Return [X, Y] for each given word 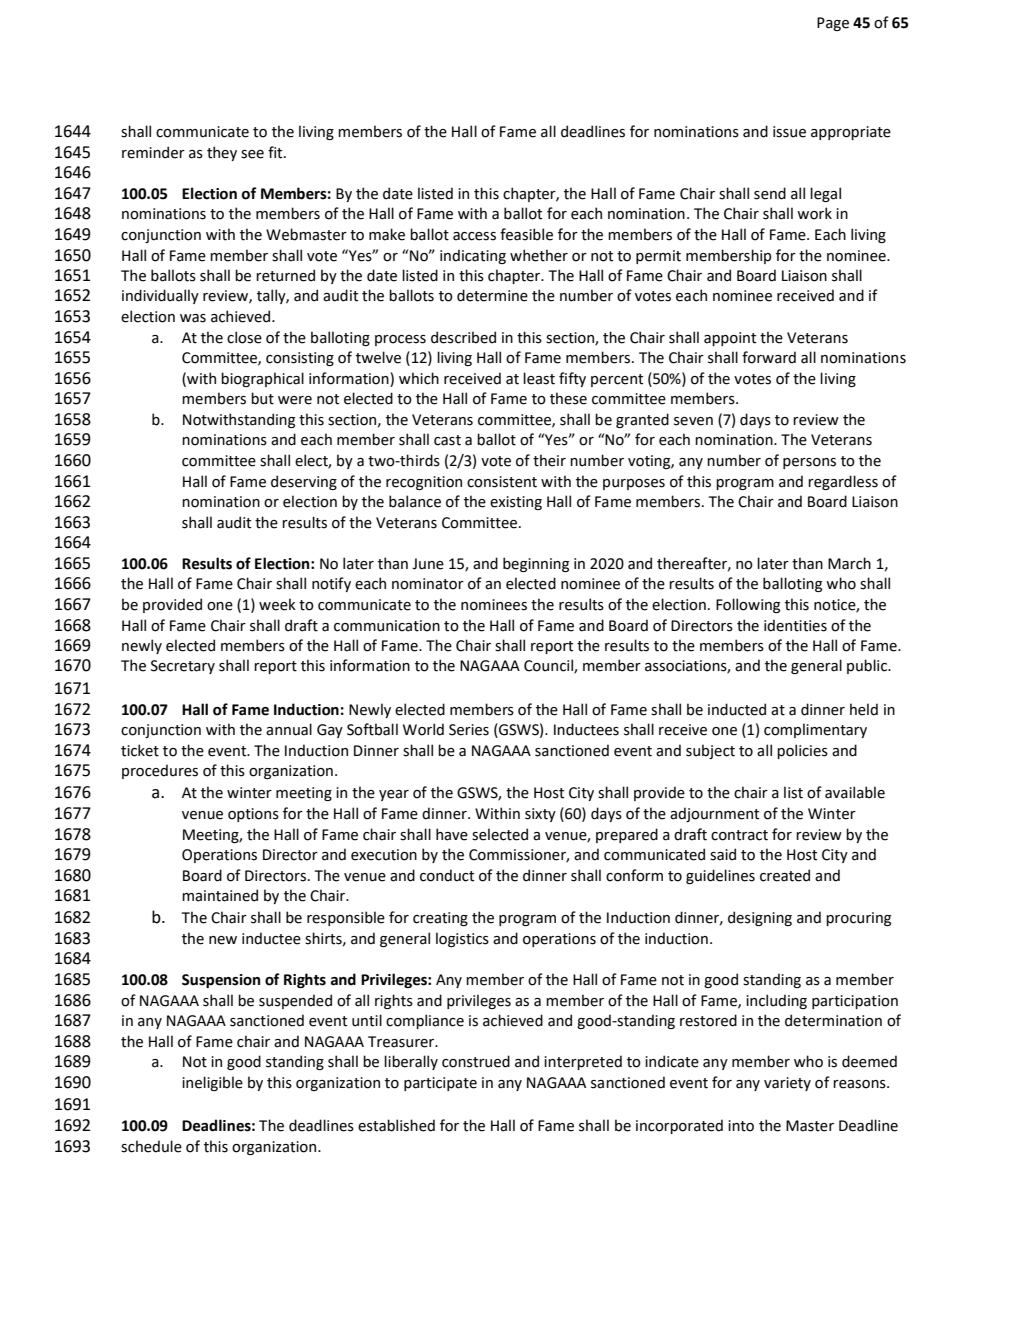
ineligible [212, 1083]
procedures [160, 771]
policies [802, 751]
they [222, 153]
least [539, 378]
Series [469, 730]
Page [833, 24]
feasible [526, 234]
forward [769, 357]
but [262, 398]
